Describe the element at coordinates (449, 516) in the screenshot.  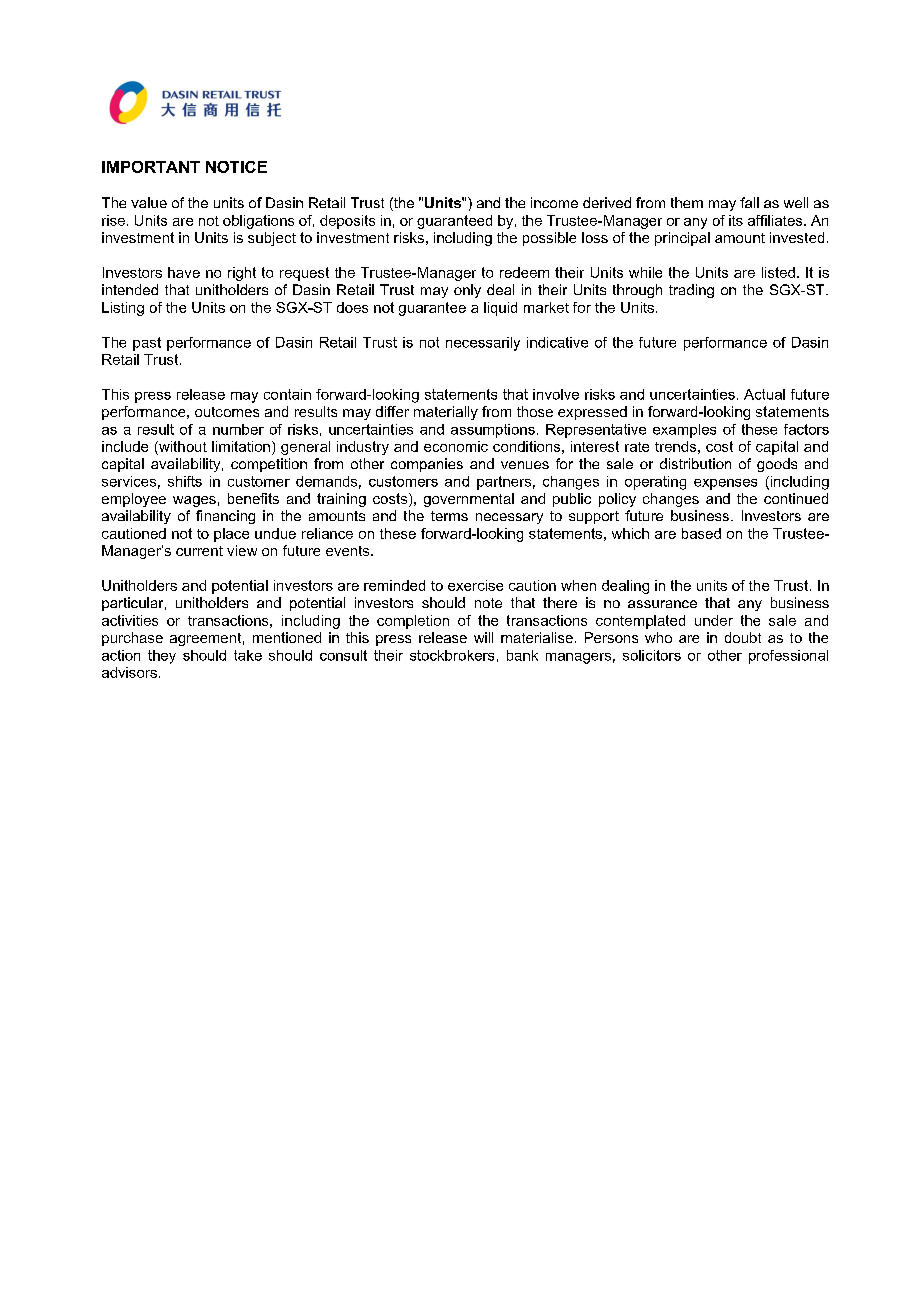
I see `terms` at that location.
